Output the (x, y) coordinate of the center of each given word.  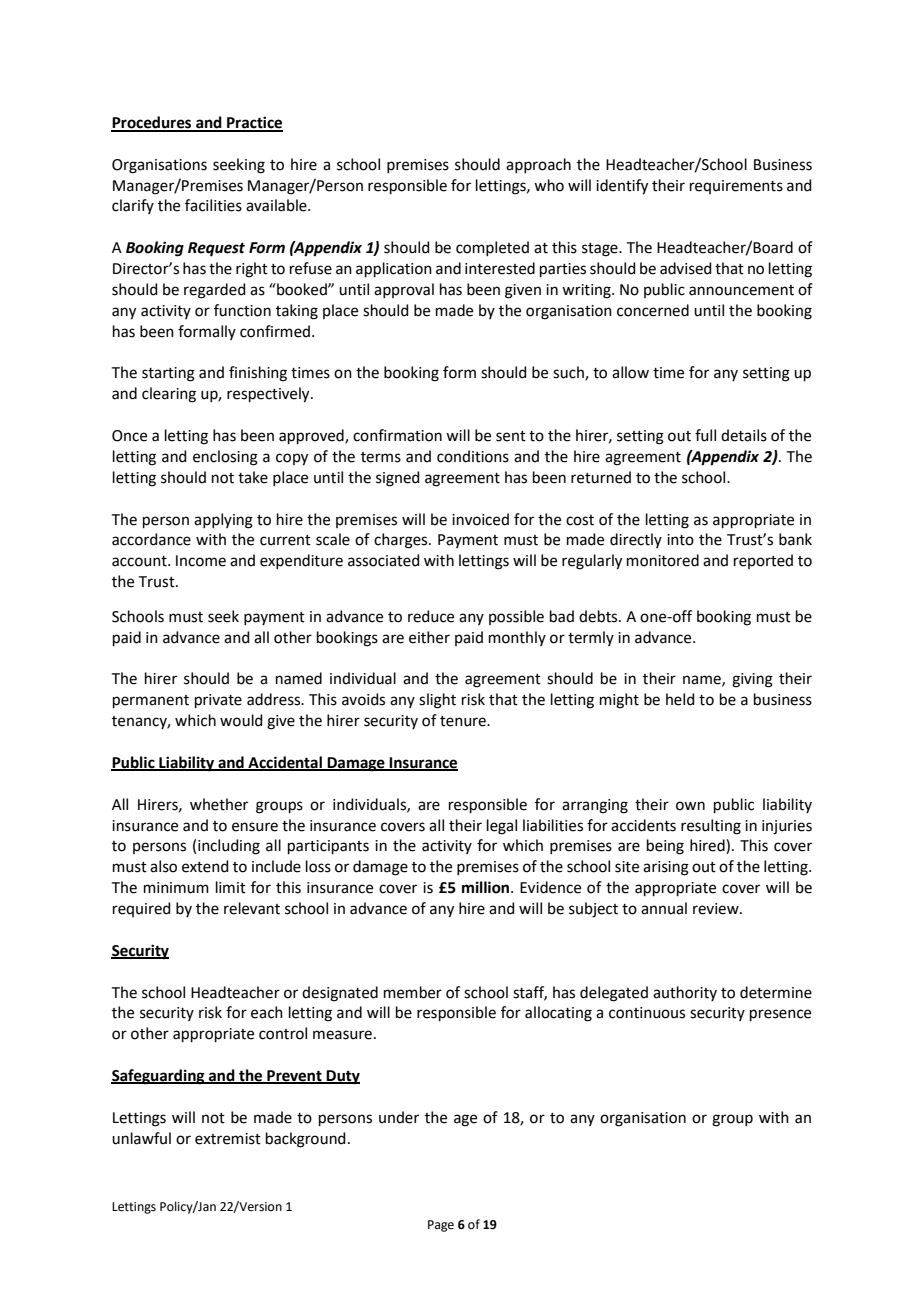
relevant (252, 908)
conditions (473, 456)
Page (441, 1226)
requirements (736, 187)
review (717, 909)
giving (752, 680)
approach (538, 165)
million (487, 887)
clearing (169, 395)
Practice (254, 123)
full (705, 435)
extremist (228, 1139)
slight (437, 701)
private (218, 701)
